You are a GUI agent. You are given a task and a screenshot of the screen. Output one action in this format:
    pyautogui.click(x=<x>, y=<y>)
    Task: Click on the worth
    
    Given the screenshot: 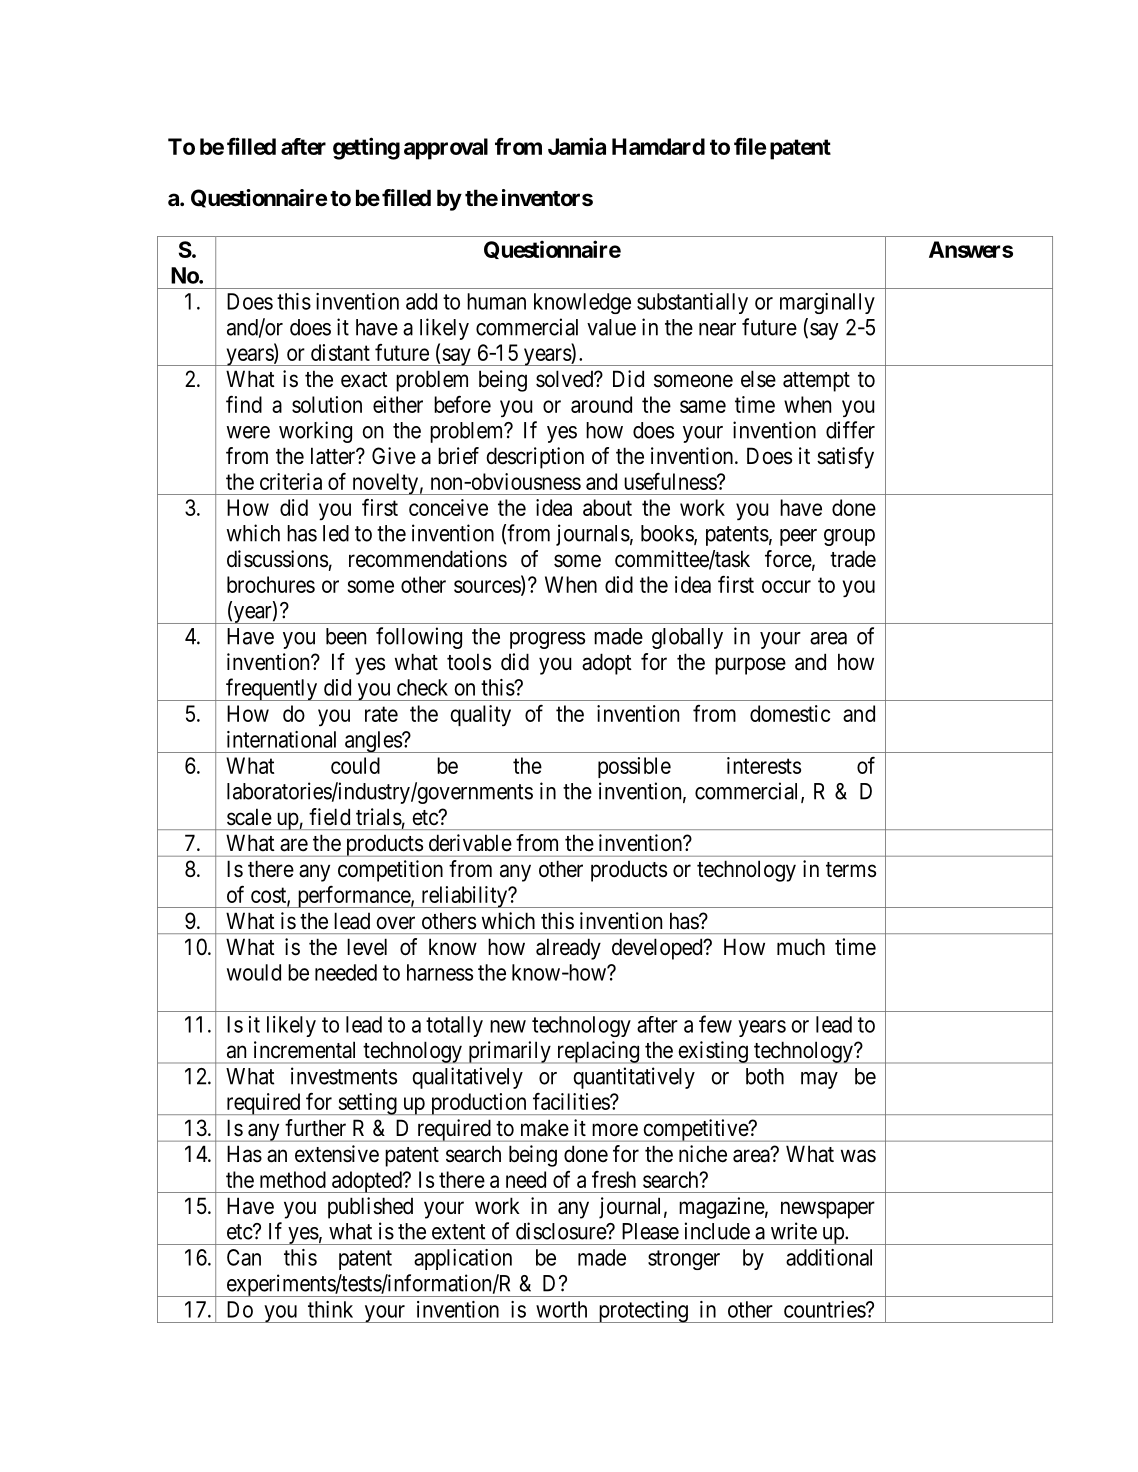 What is the action you would take?
    pyautogui.click(x=561, y=1309)
